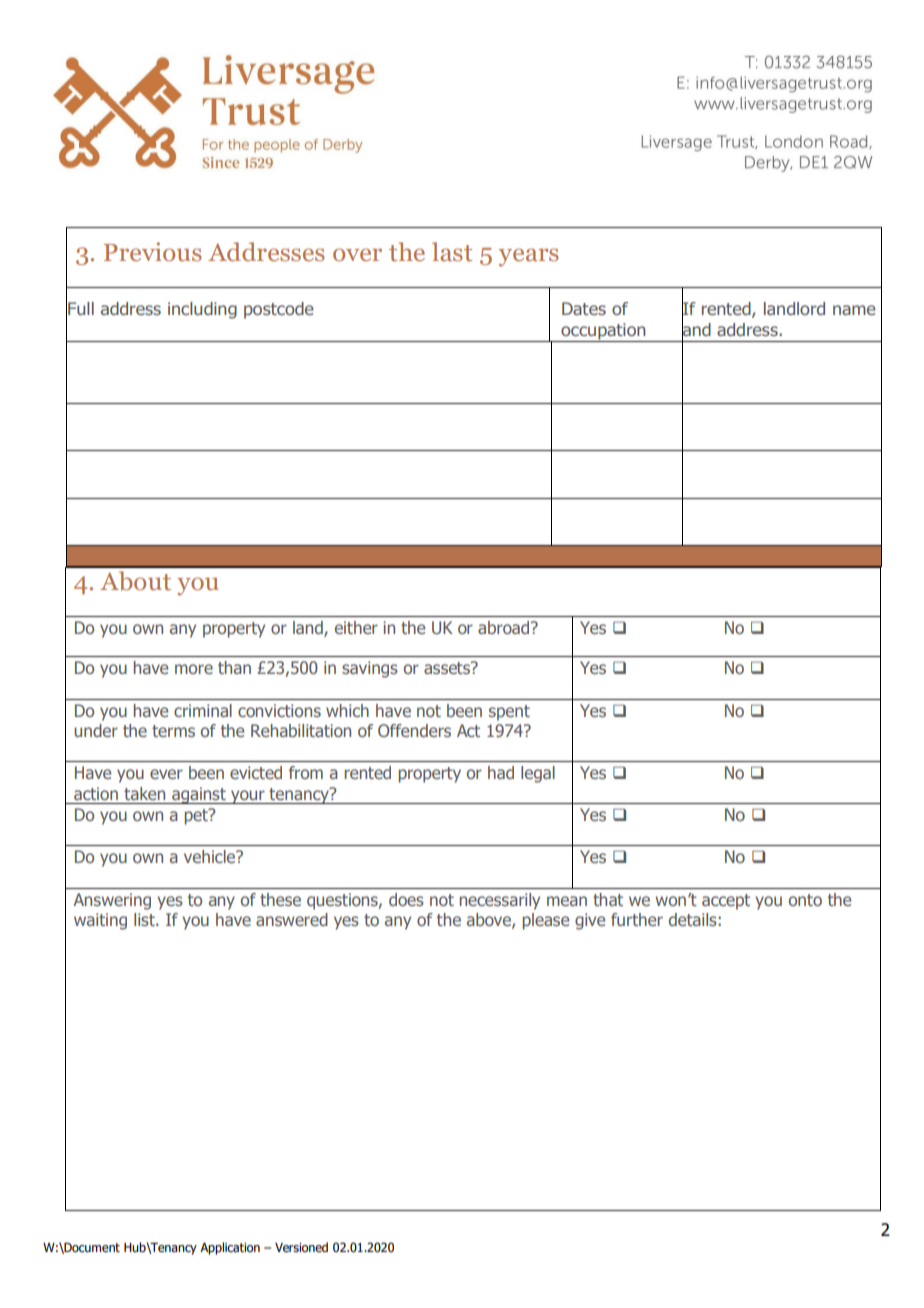 The width and height of the page is (924, 1308). Describe the element at coordinates (538, 774) in the page. I see `legal` at that location.
